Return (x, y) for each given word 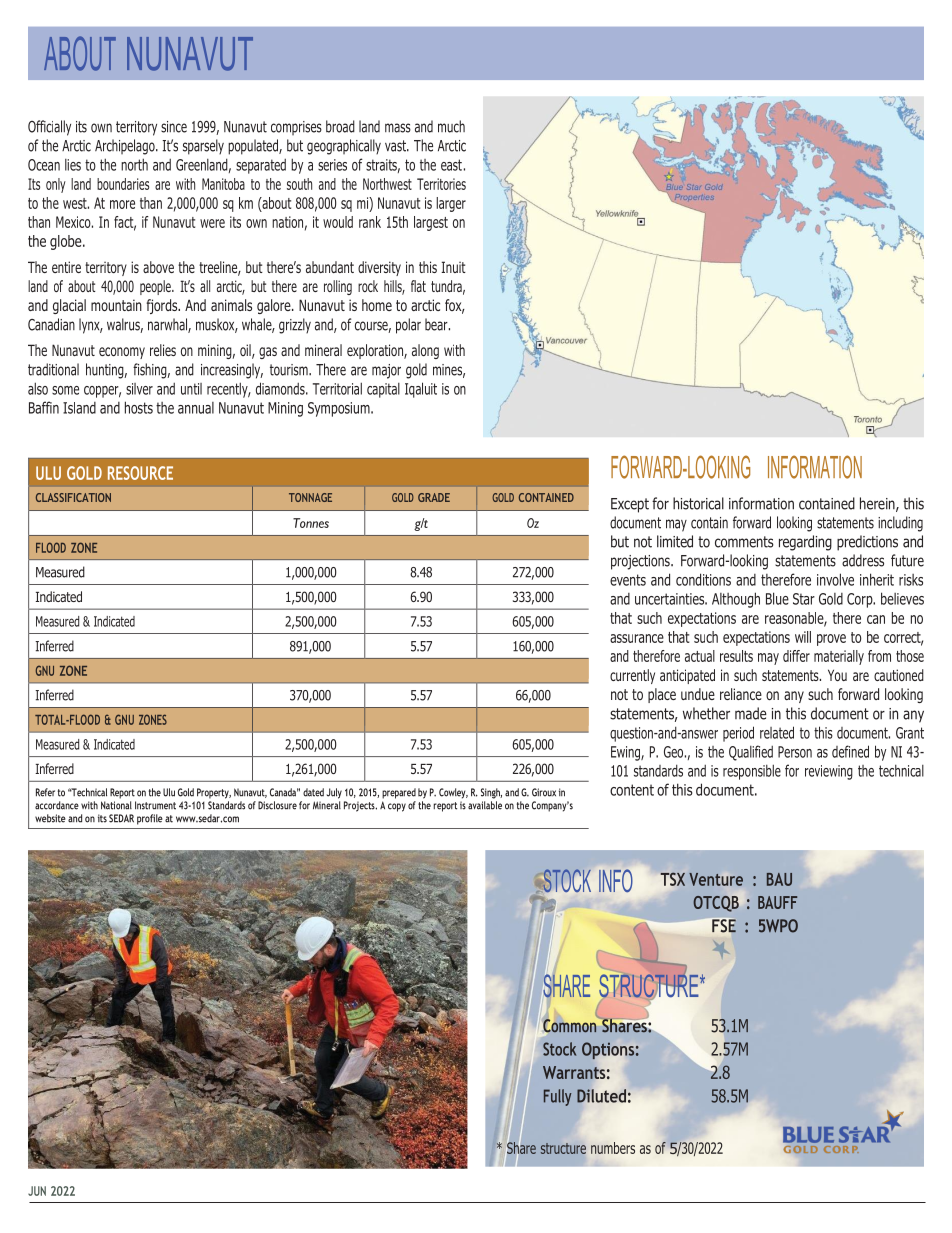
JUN (37, 1191)
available (485, 805)
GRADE (434, 497)
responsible (752, 772)
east (451, 165)
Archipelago (126, 147)
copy (397, 807)
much (451, 126)
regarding (805, 543)
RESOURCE (140, 473)
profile (150, 819)
